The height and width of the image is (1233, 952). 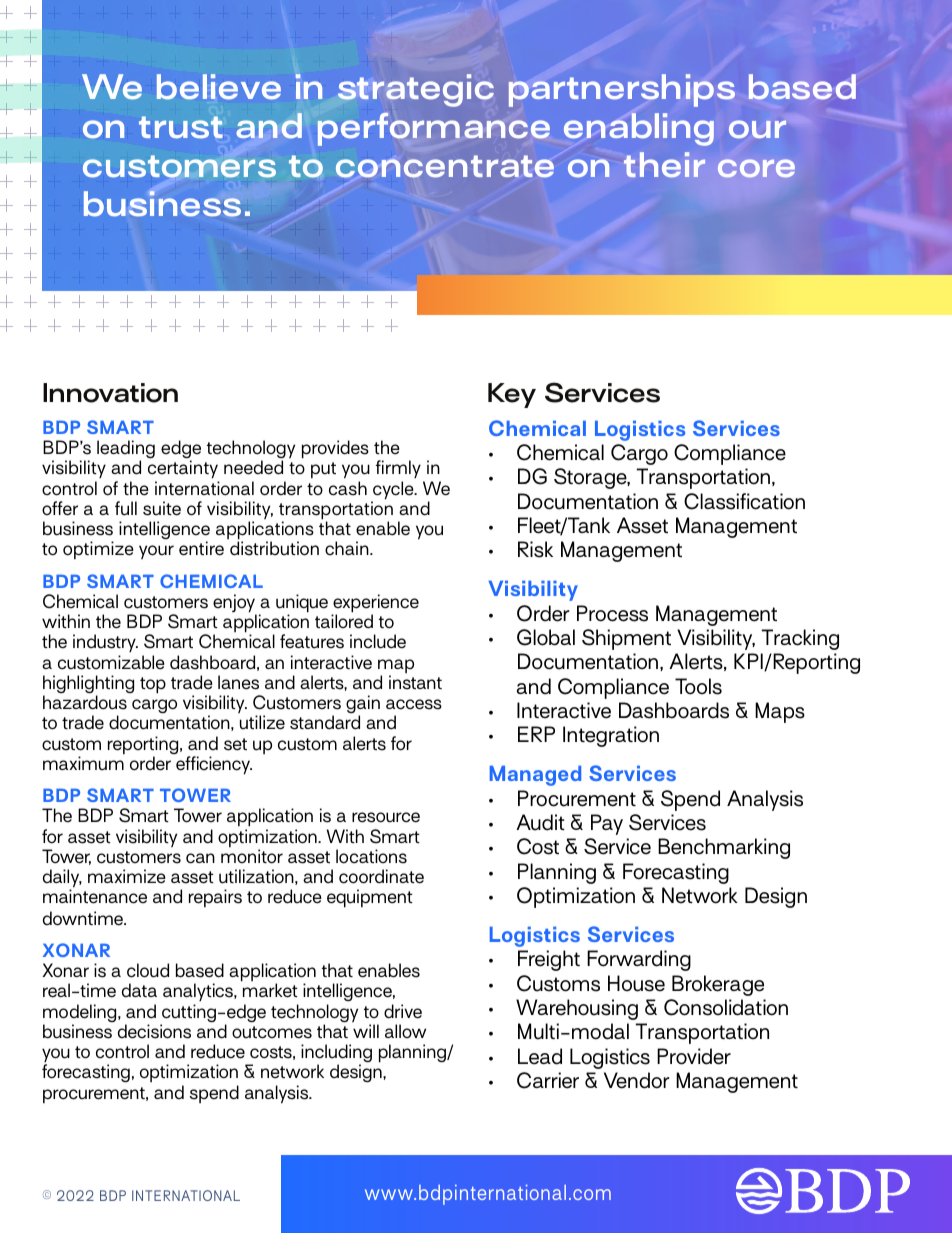 What do you see at coordinates (639, 129) in the image?
I see `enabling` at bounding box center [639, 129].
